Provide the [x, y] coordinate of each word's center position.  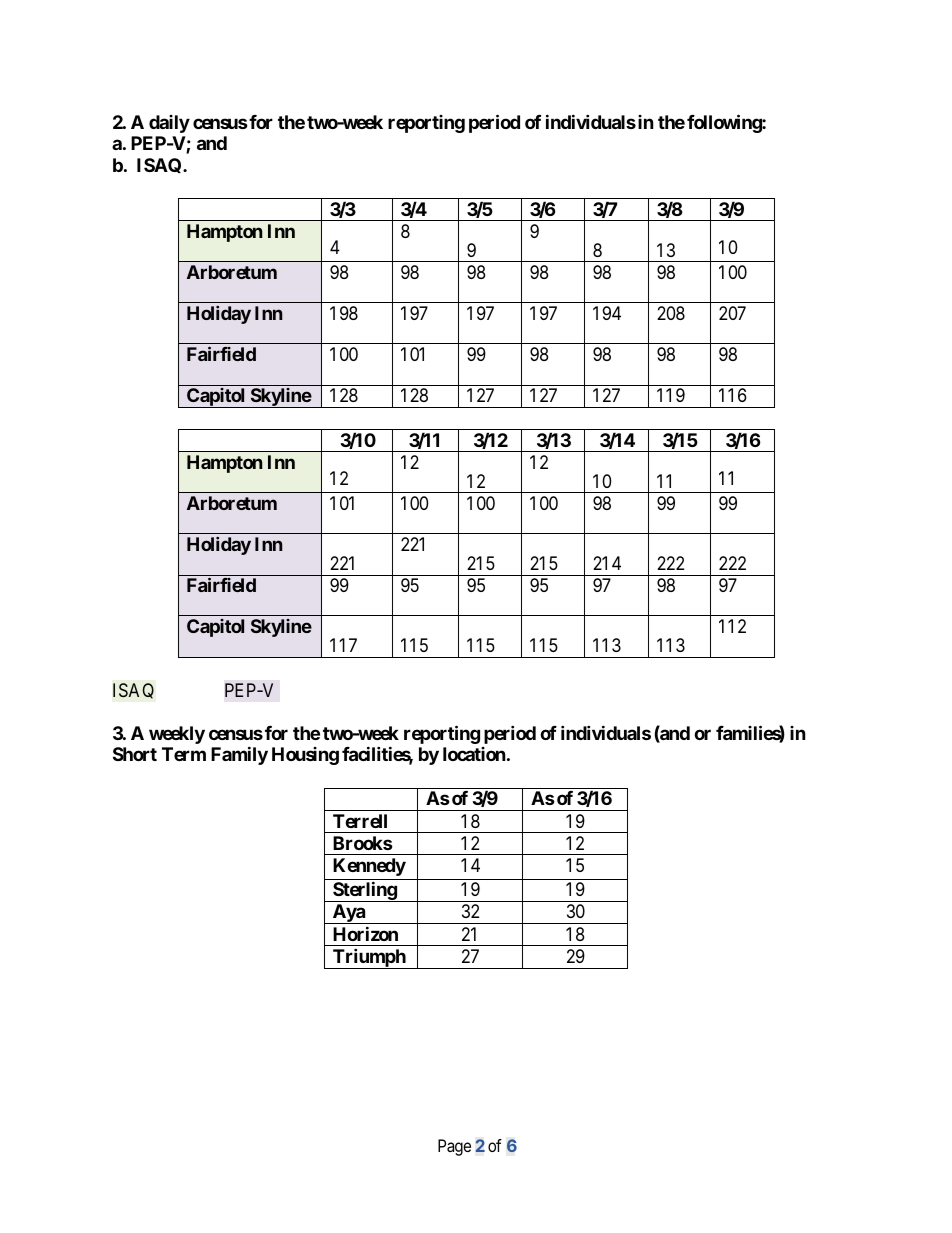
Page [454, 1147]
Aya [348, 914]
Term [184, 754]
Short [135, 754]
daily [169, 124]
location [474, 754]
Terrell [360, 821]
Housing [305, 756]
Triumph [369, 958]
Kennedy [369, 867]
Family [239, 756]
